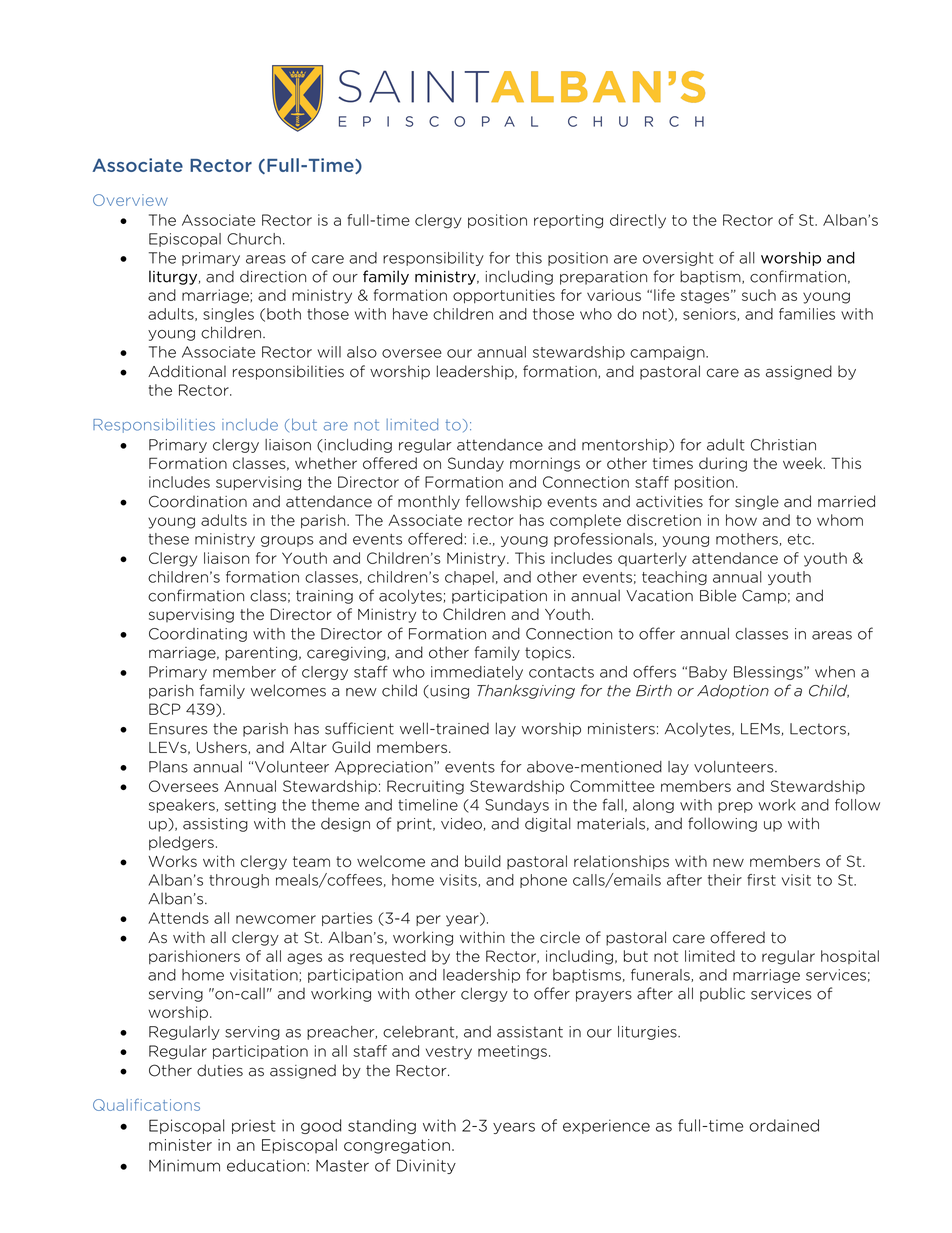 This page has width=952, height=1233. Describe the element at coordinates (784, 1125) in the page. I see `ordained` at that location.
